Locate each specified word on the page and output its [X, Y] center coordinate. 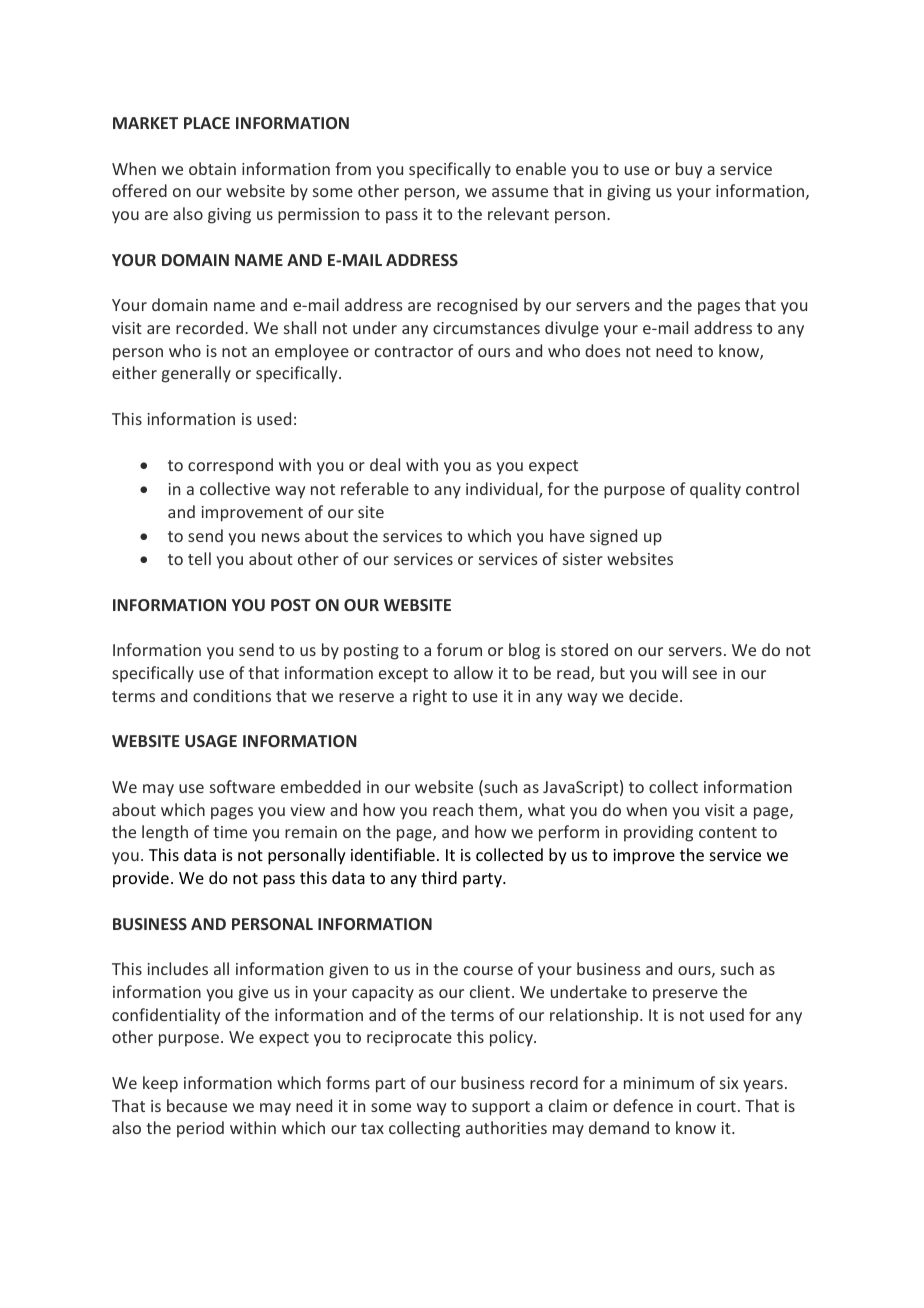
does [602, 350]
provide [141, 879]
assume [520, 192]
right [430, 697]
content [728, 832]
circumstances [486, 328]
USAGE [211, 741]
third [439, 877]
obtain [212, 168]
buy [689, 170]
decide [655, 695]
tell [199, 558]
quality [715, 490]
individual [503, 490]
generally [196, 374]
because [197, 1105]
